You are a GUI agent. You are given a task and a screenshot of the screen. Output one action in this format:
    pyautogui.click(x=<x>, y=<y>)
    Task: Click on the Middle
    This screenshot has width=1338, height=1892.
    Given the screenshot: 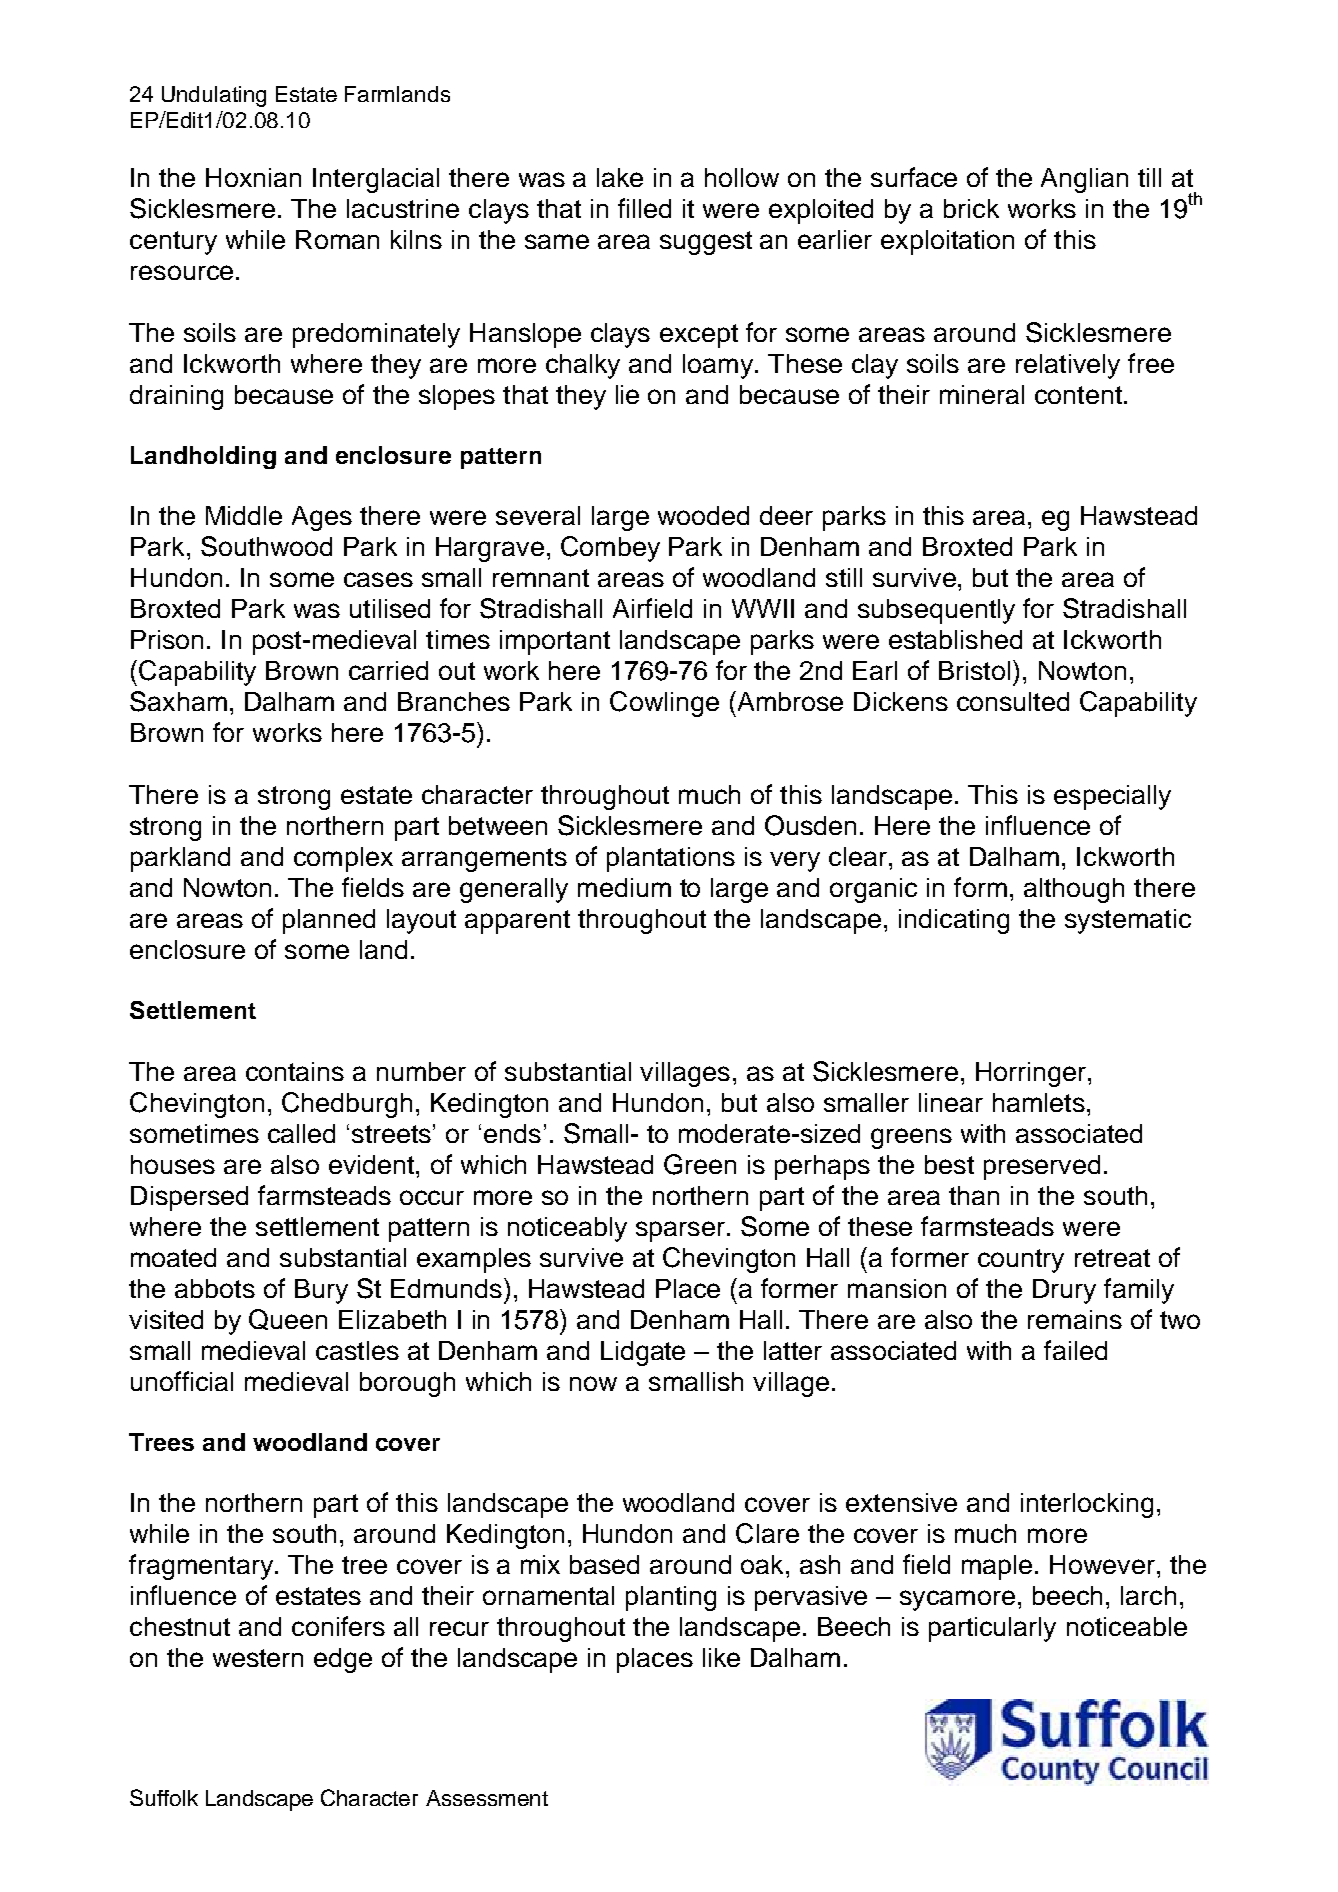 What is the action you would take?
    pyautogui.click(x=244, y=515)
